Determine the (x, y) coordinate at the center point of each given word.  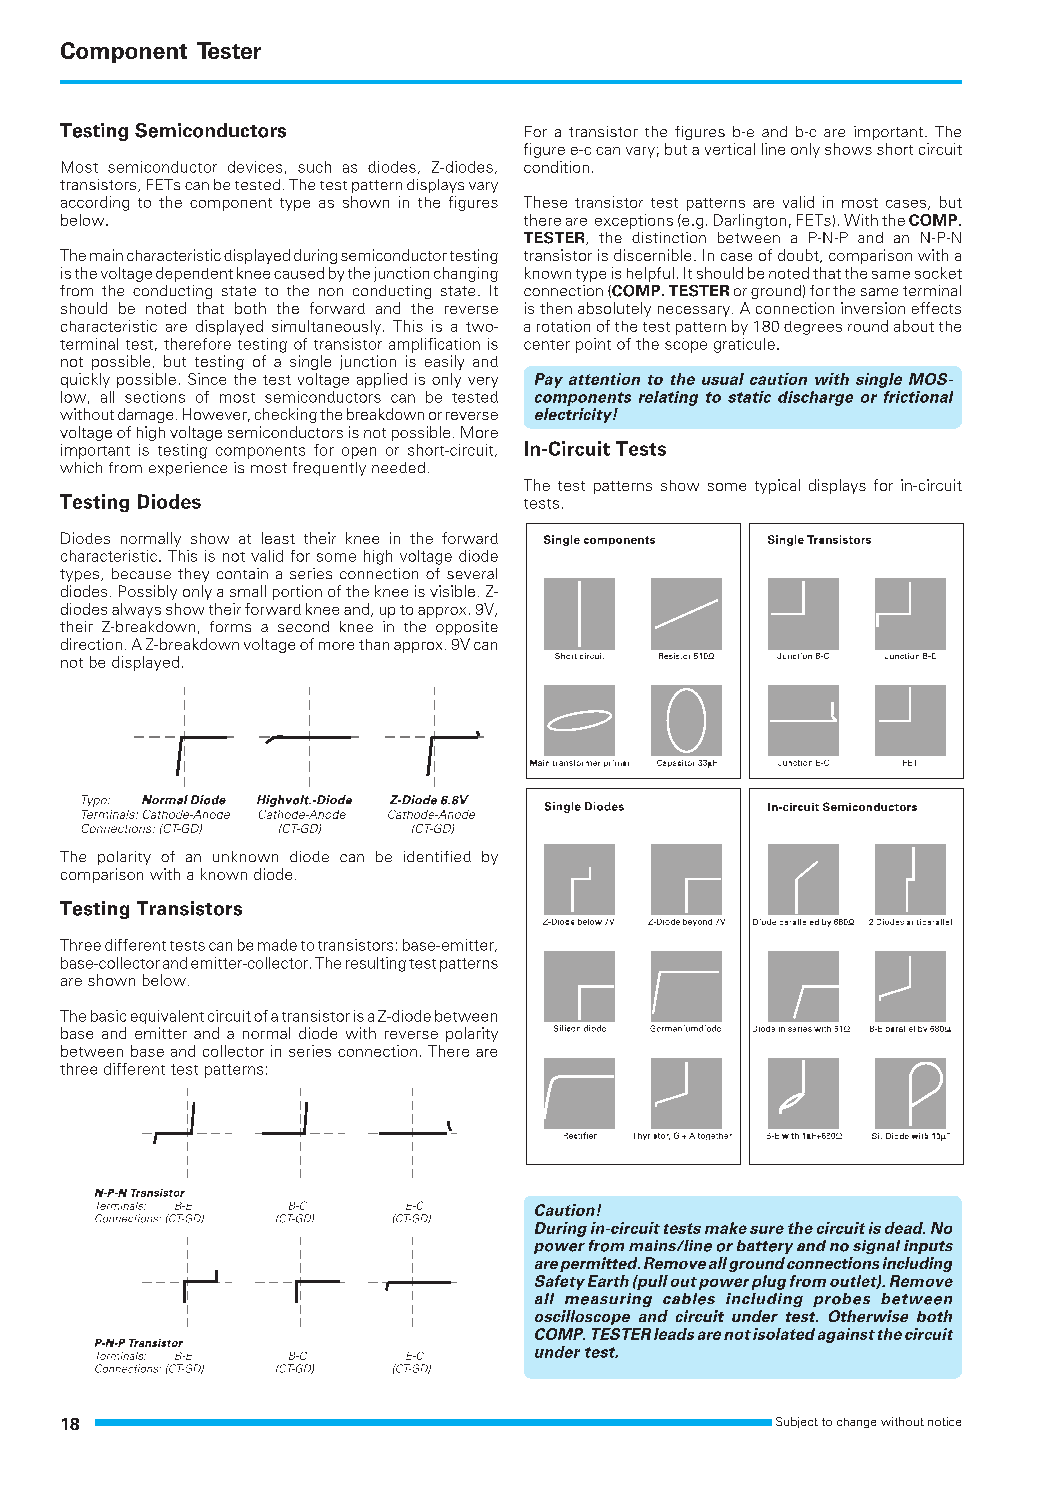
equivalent (167, 1017)
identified (437, 856)
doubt (799, 256)
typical (777, 486)
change (856, 1423)
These (545, 202)
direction (91, 644)
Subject (797, 1422)
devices (255, 167)
